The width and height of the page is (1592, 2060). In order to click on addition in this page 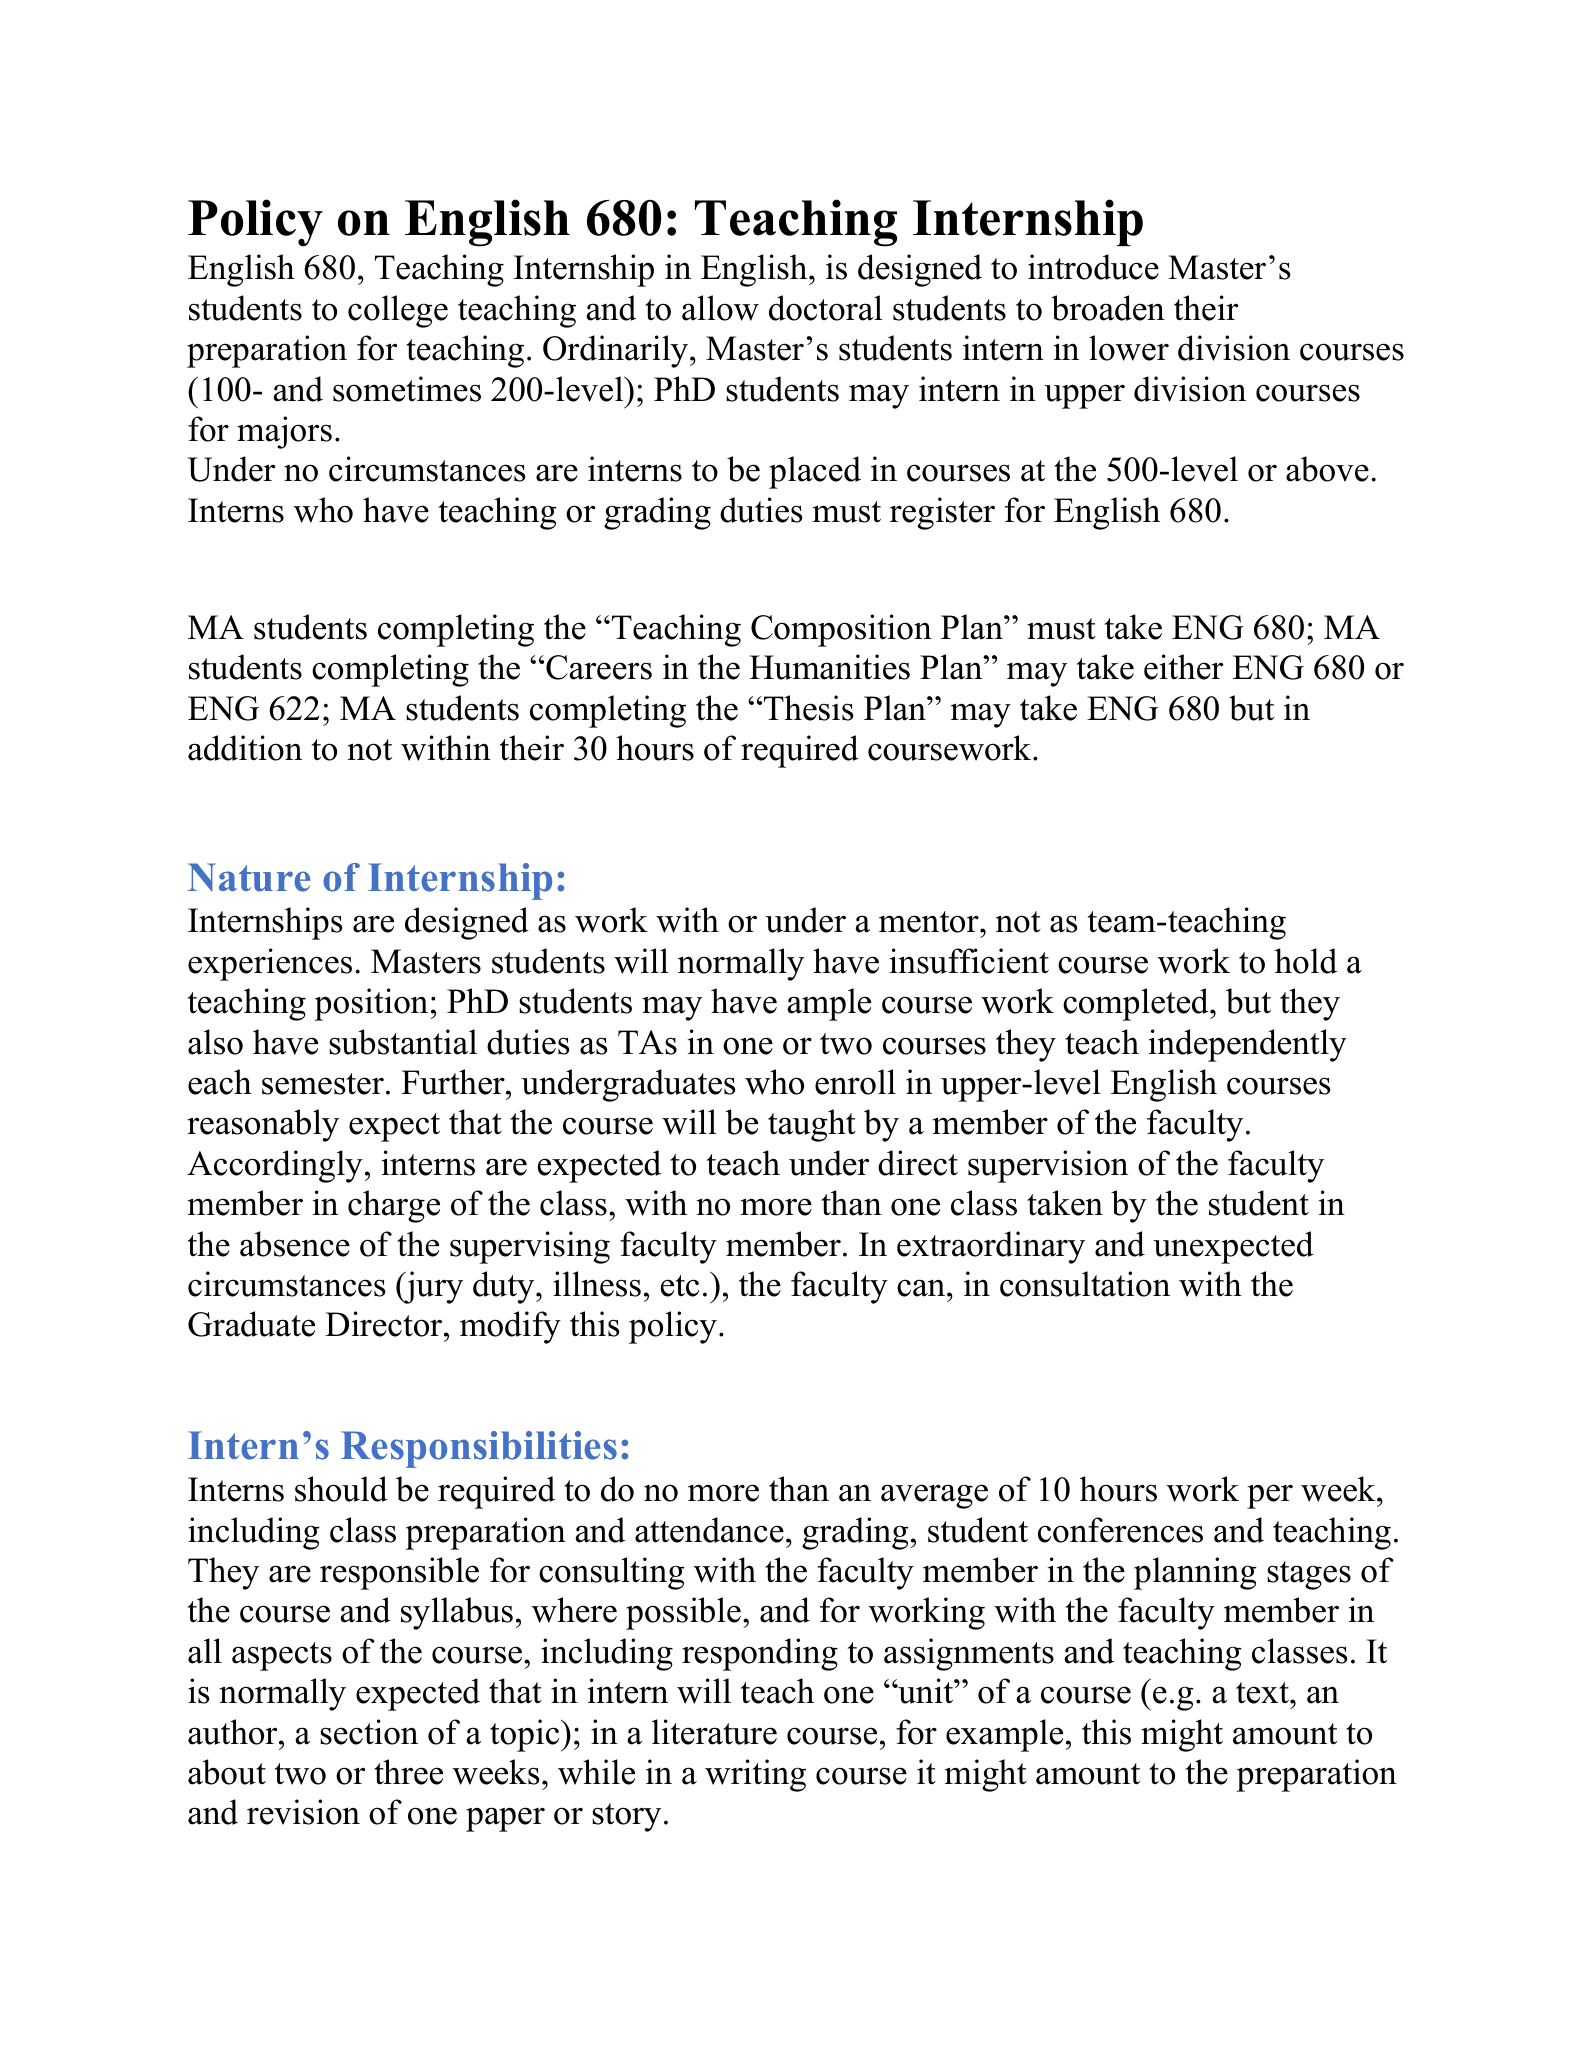, I will do `click(245, 748)`.
